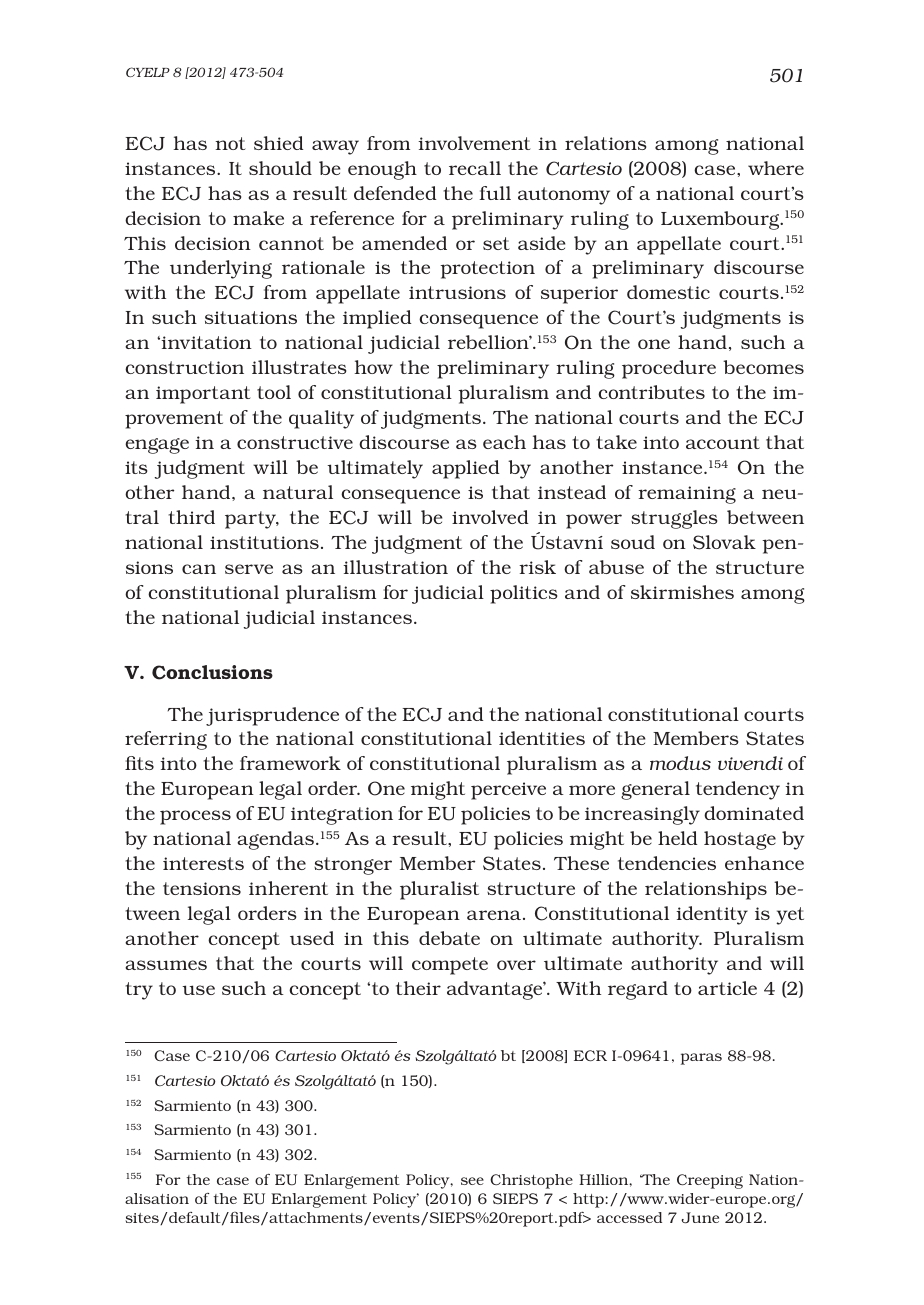 The height and width of the document is (1305, 924). What do you see at coordinates (680, 763) in the document?
I see `modus` at bounding box center [680, 763].
